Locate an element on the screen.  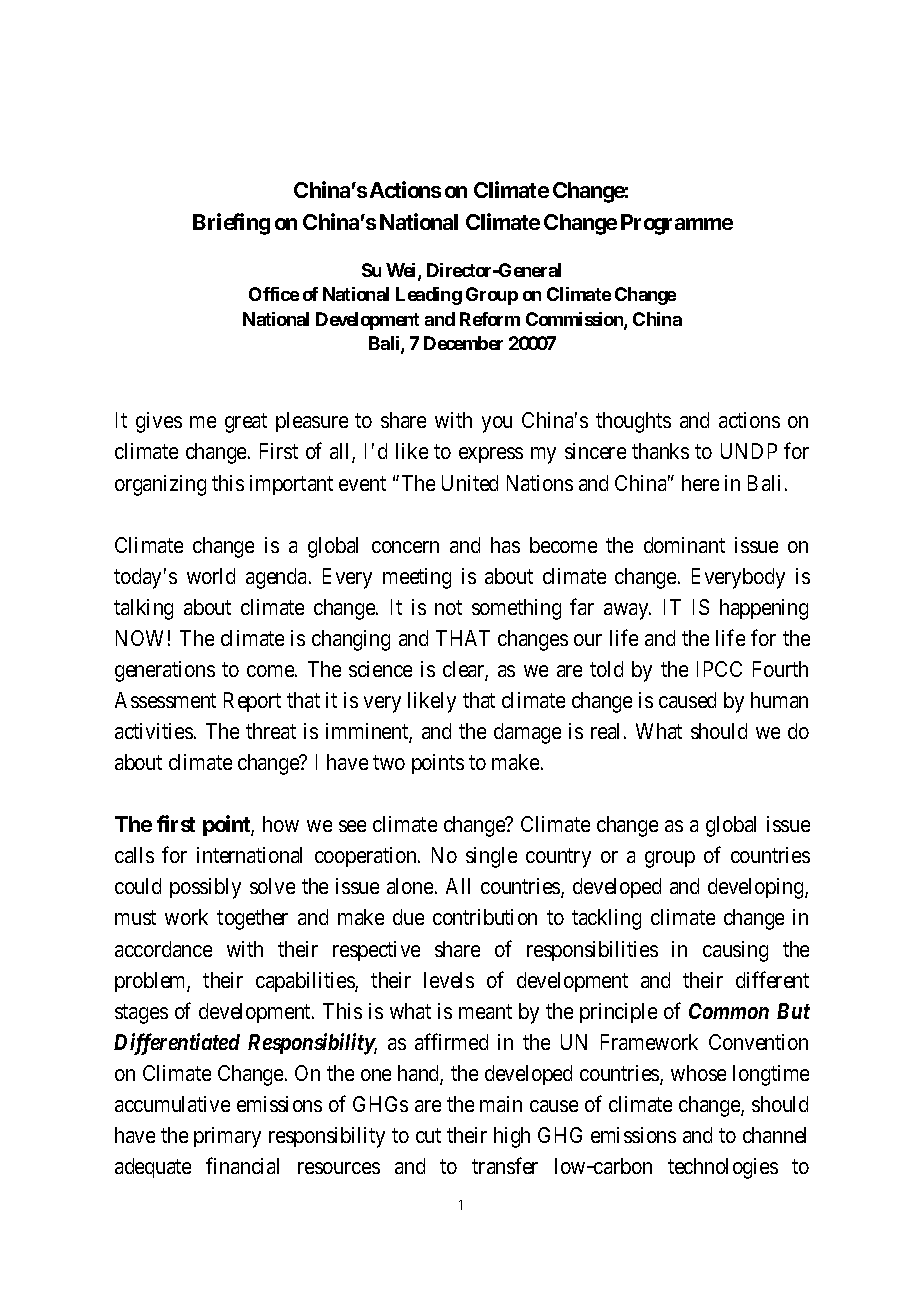
levels is located at coordinates (449, 980).
